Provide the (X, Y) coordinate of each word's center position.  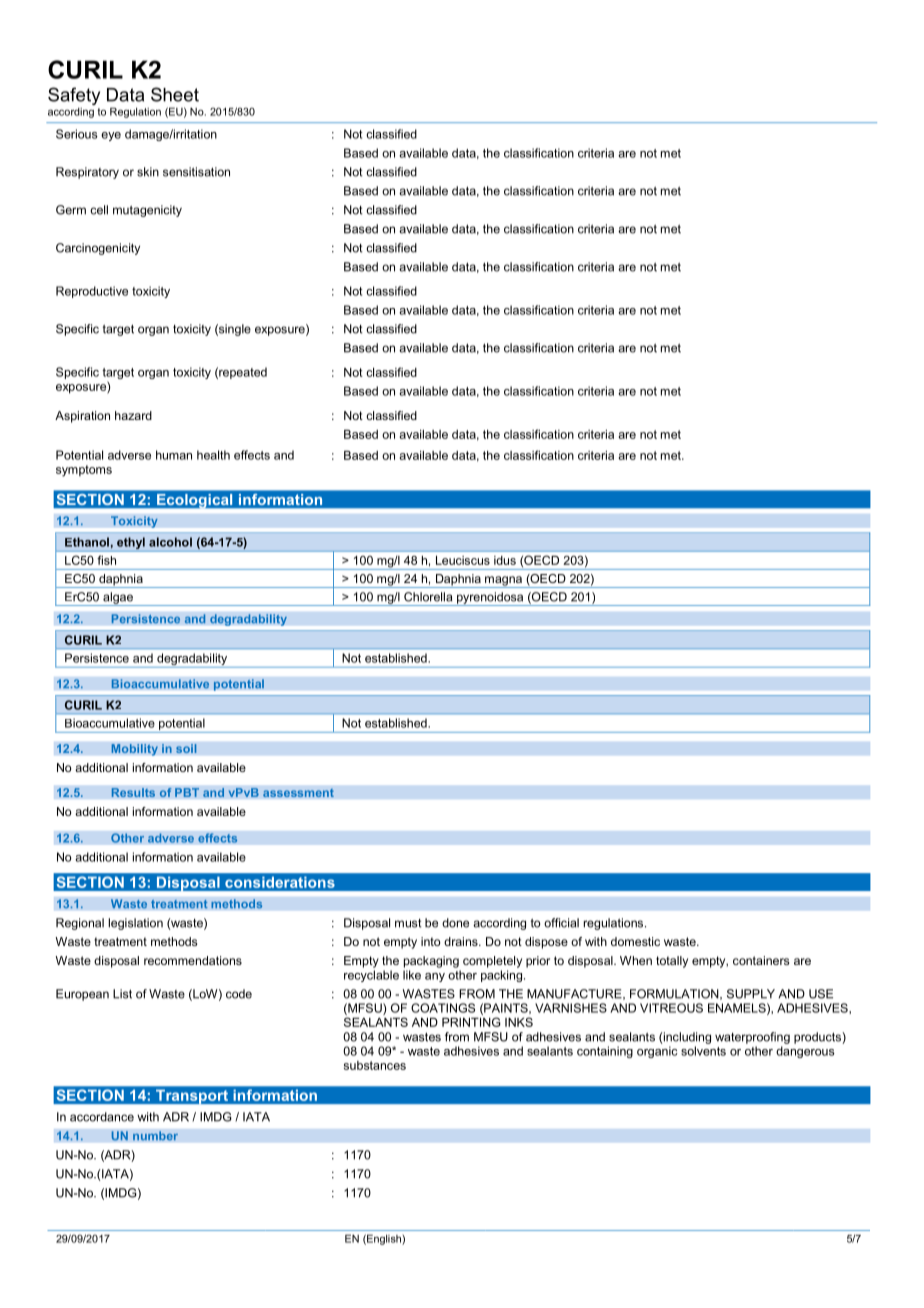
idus (505, 560)
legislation (135, 924)
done (455, 923)
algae (118, 599)
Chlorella (428, 597)
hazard (133, 415)
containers (761, 960)
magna (503, 582)
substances (375, 1065)
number (155, 1136)
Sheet (175, 94)
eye (111, 136)
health (213, 455)
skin (148, 172)
